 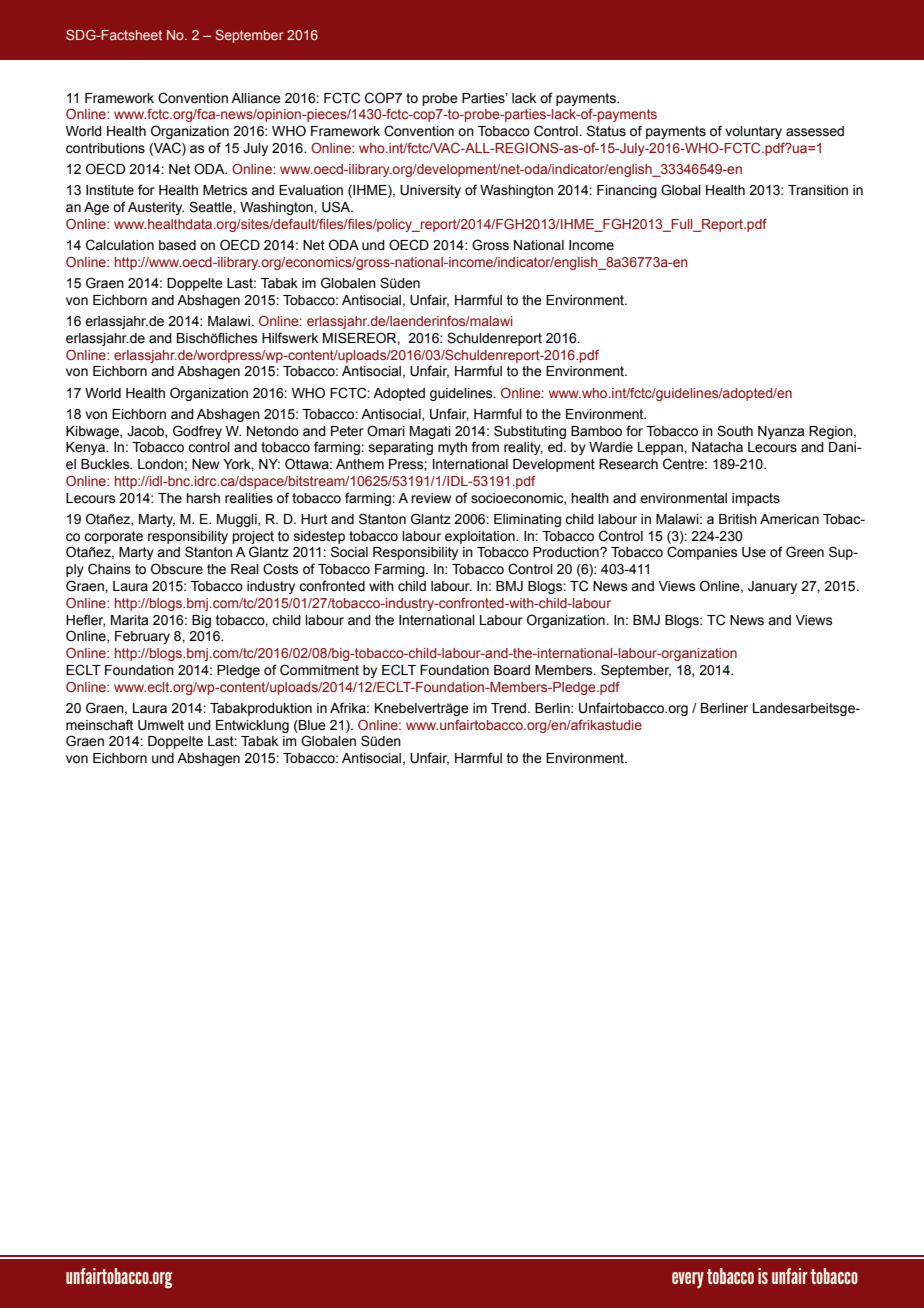 I want to click on every, so click(x=688, y=1280).
